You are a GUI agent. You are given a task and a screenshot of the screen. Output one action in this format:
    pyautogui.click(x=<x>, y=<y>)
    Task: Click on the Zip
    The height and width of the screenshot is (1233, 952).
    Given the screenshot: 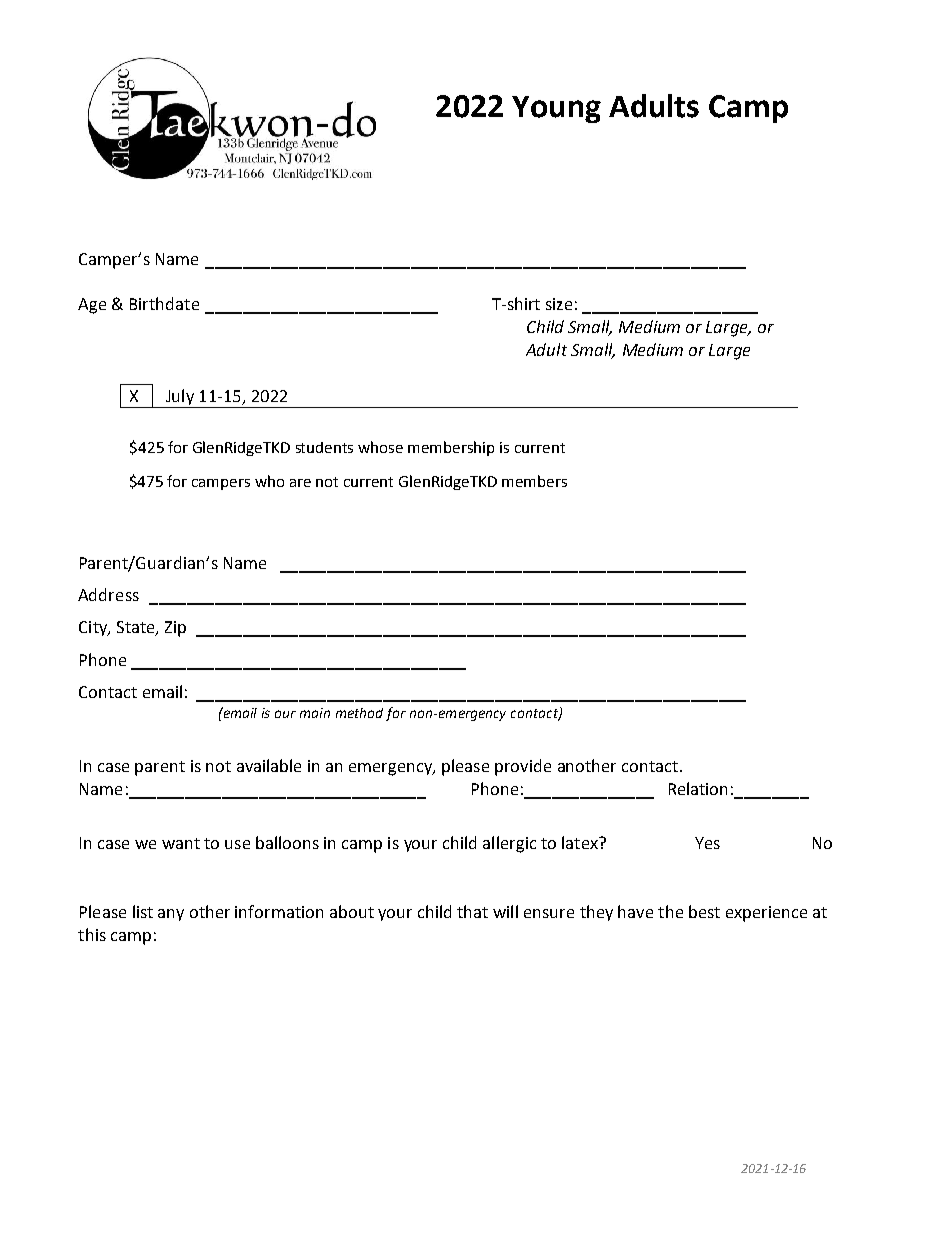 What is the action you would take?
    pyautogui.click(x=175, y=629)
